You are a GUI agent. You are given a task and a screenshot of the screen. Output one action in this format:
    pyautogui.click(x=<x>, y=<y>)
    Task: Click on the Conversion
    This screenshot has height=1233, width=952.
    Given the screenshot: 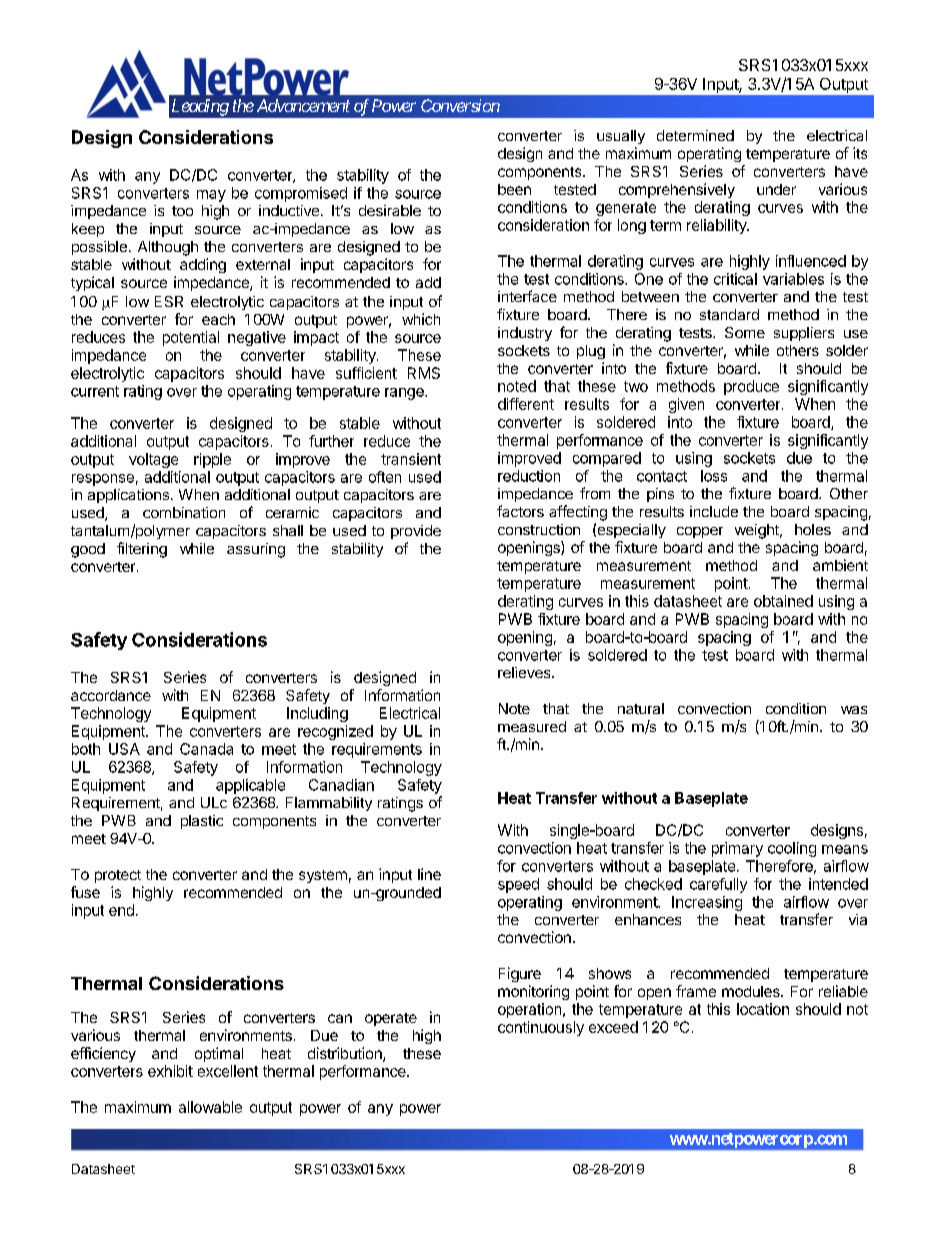 What is the action you would take?
    pyautogui.click(x=460, y=105)
